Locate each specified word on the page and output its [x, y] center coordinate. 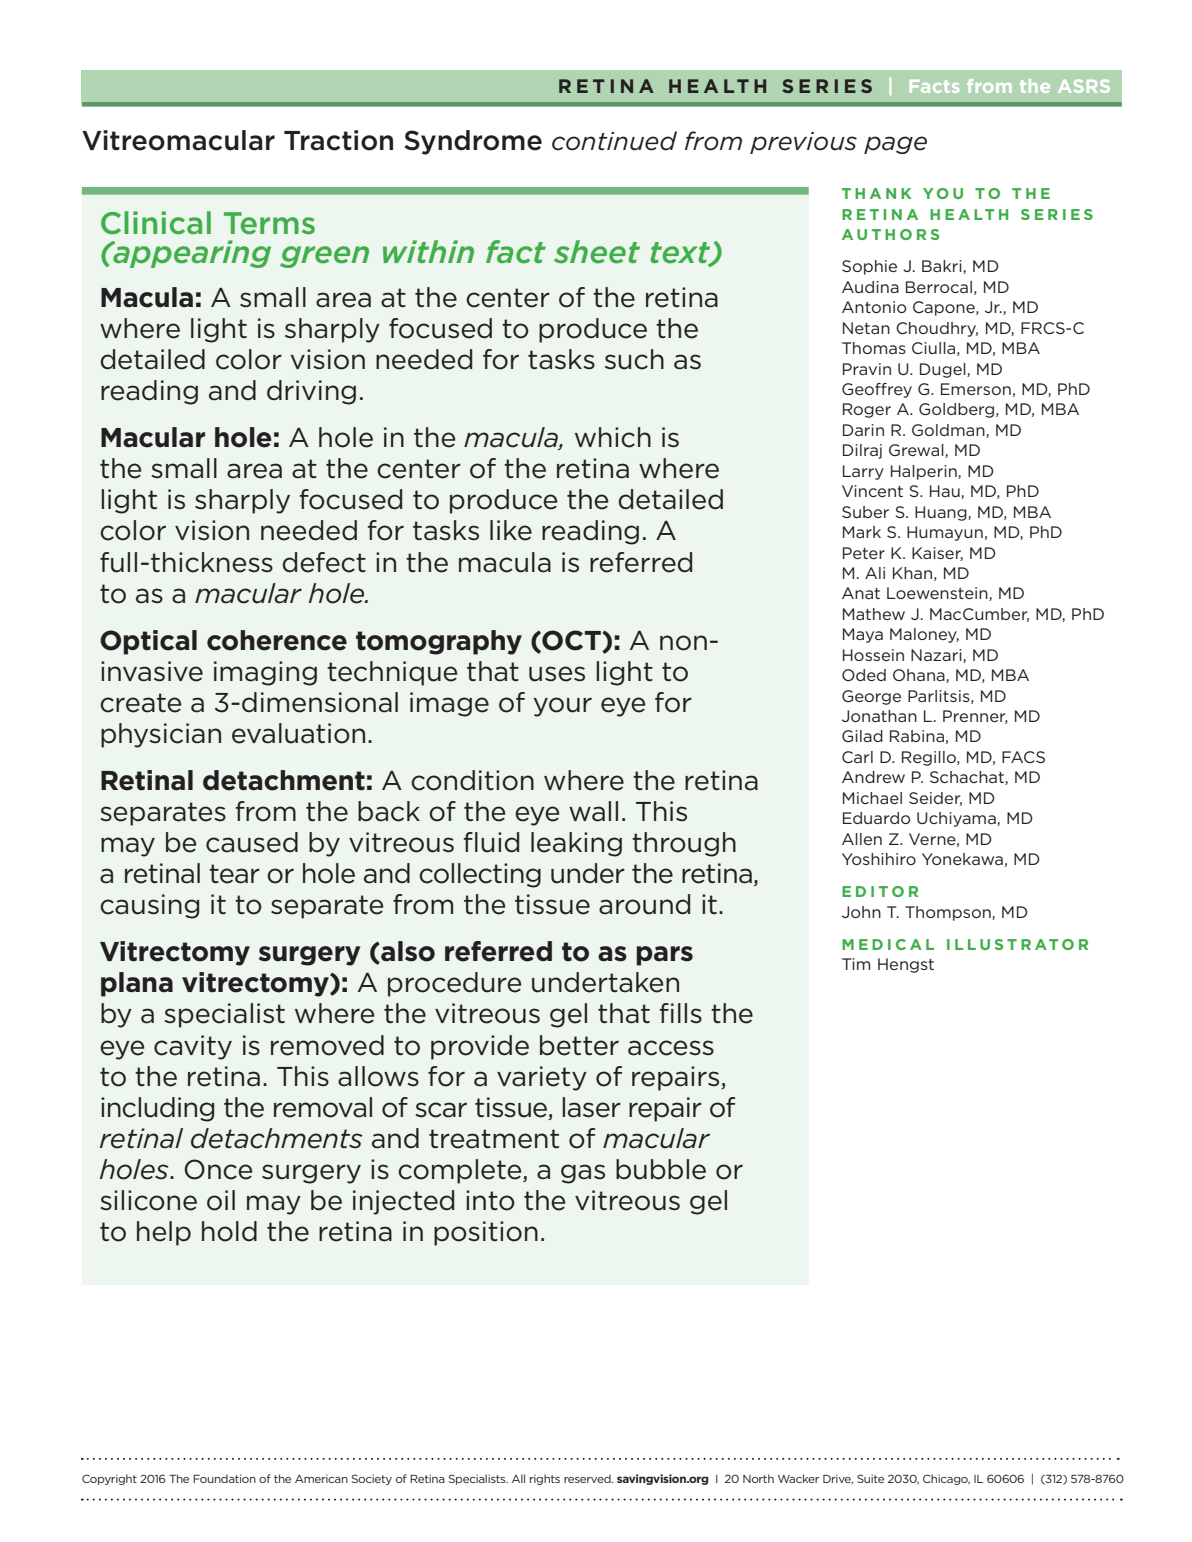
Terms [269, 223]
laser [591, 1107]
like [511, 530]
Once [218, 1169]
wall [593, 811]
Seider [935, 799]
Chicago [946, 1479]
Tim [856, 964]
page [895, 145]
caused [252, 842]
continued [614, 141]
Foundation [224, 1478]
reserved [588, 1478]
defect [324, 562]
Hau [946, 492]
